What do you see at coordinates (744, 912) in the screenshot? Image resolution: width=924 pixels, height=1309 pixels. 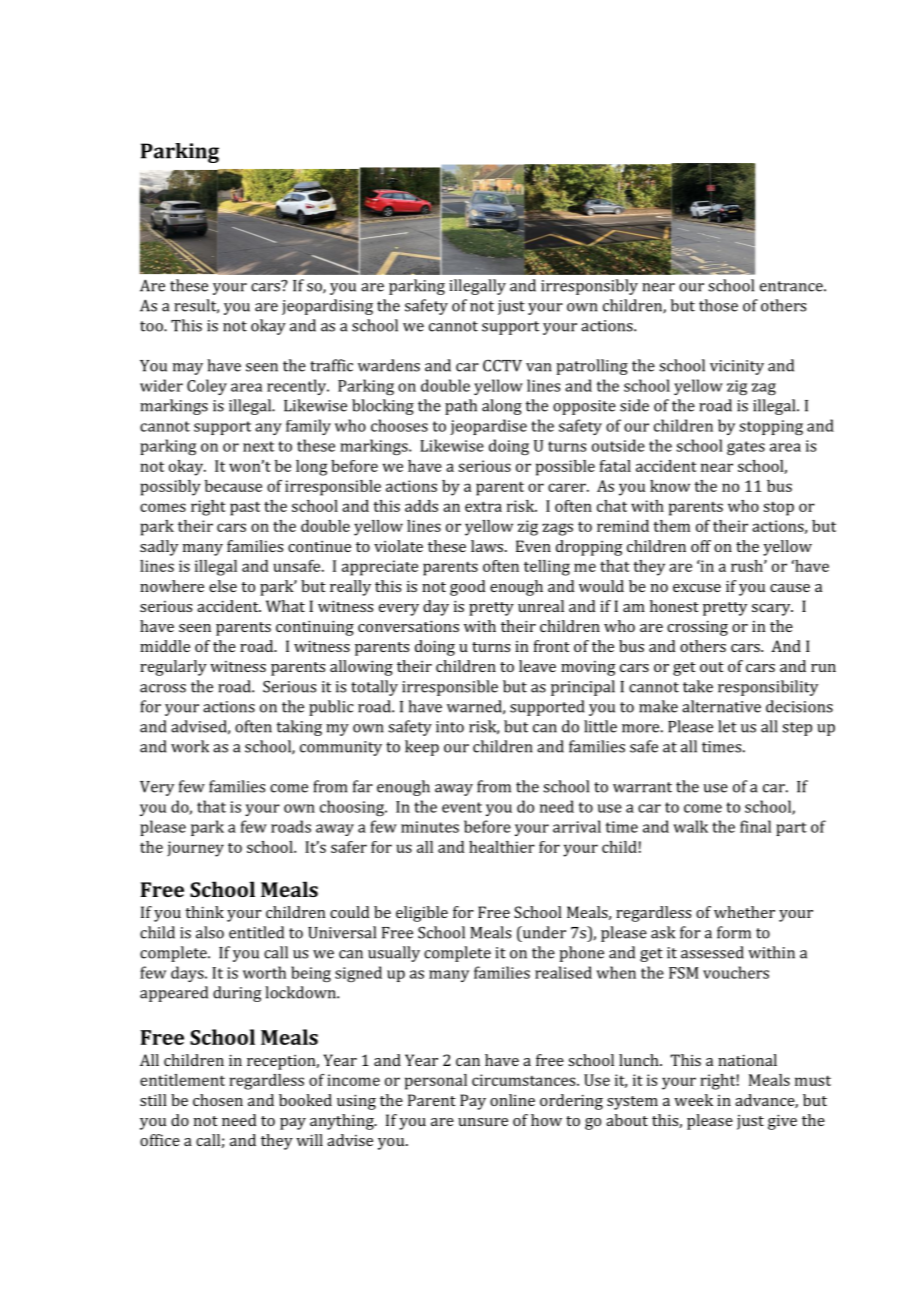 I see `whether` at bounding box center [744, 912].
